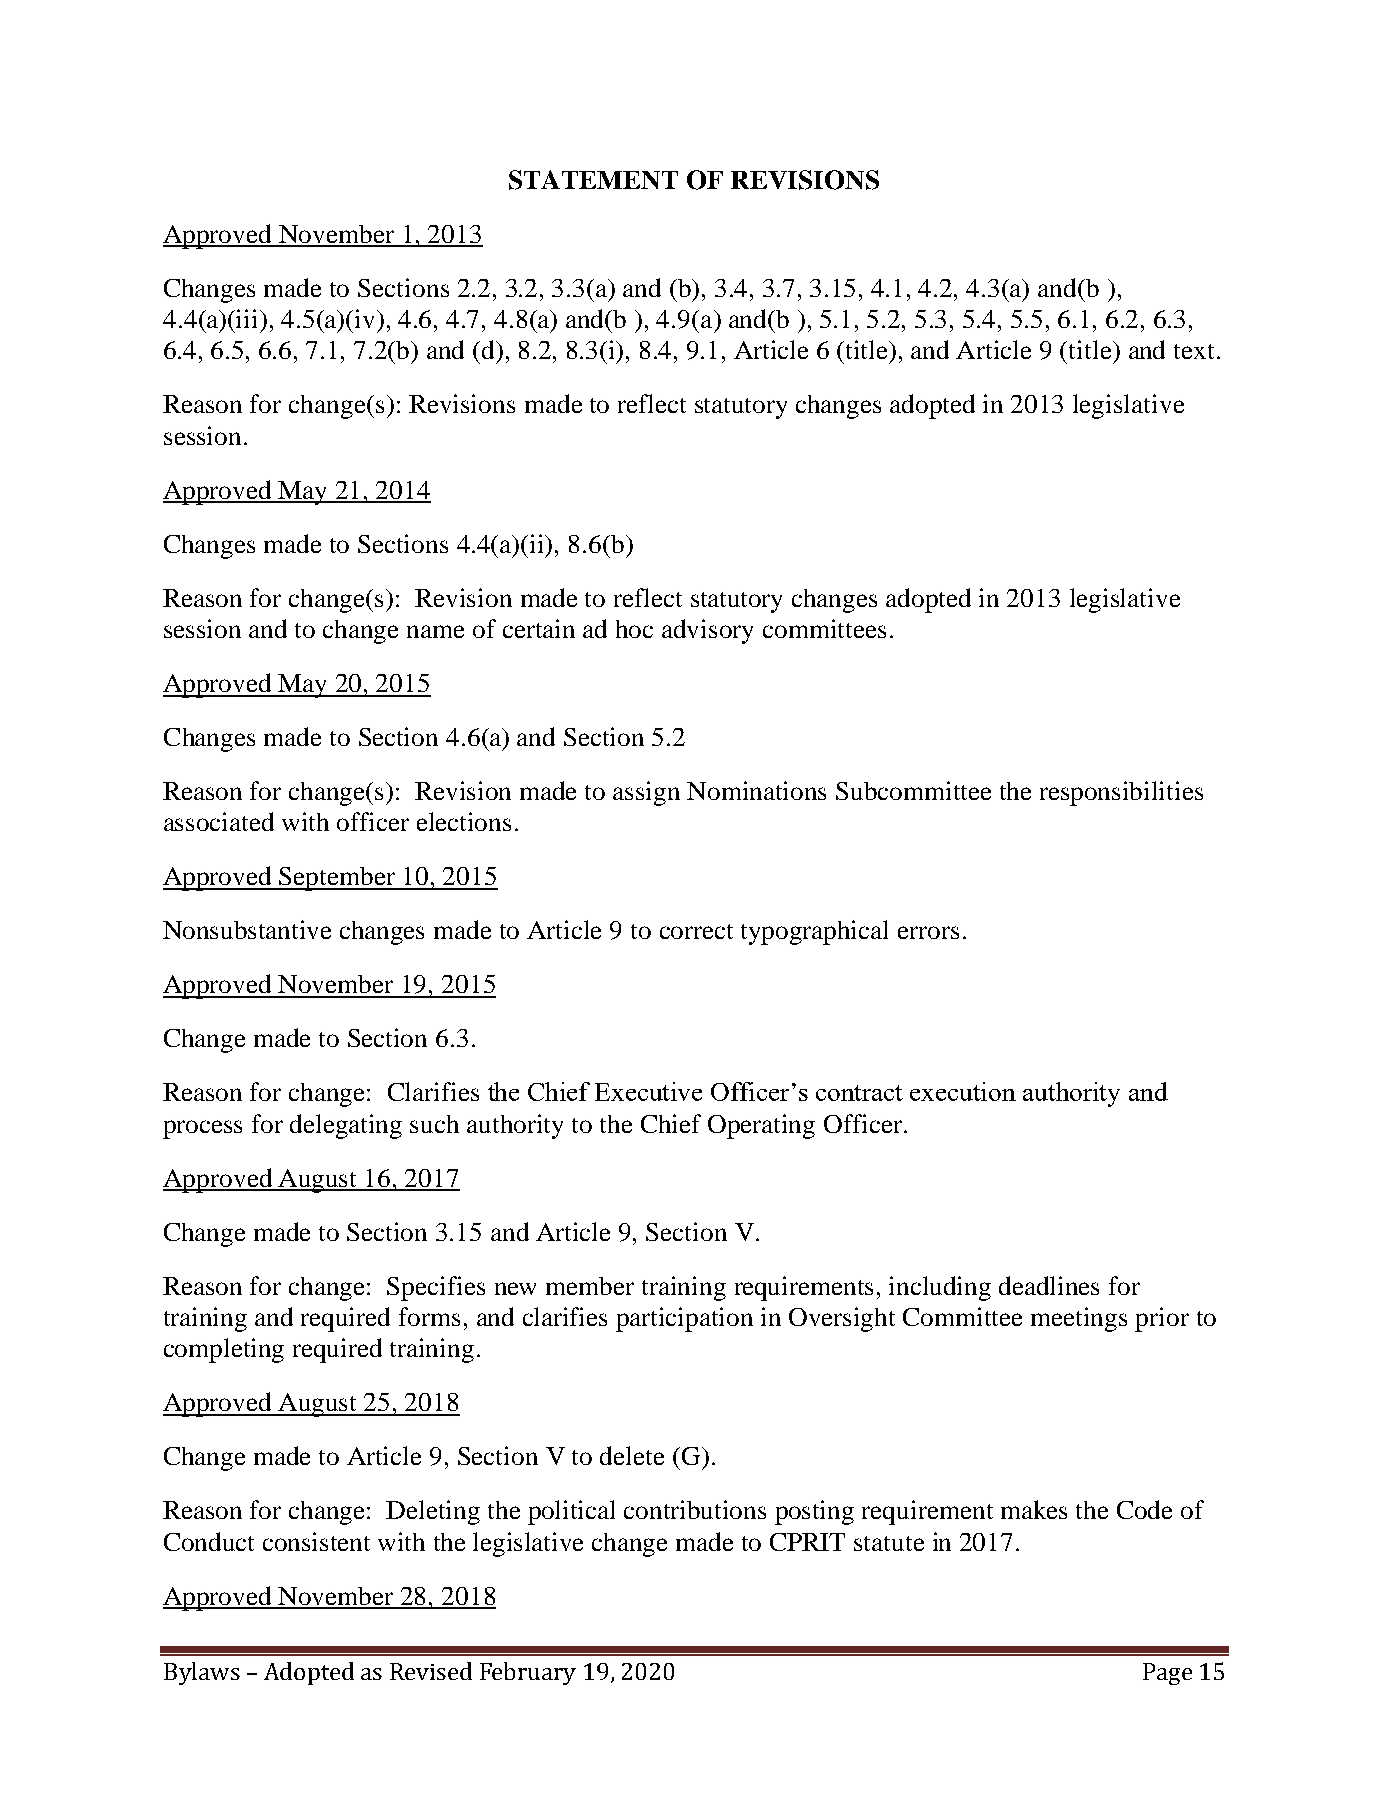  What do you see at coordinates (634, 629) in the image?
I see `hoc` at bounding box center [634, 629].
